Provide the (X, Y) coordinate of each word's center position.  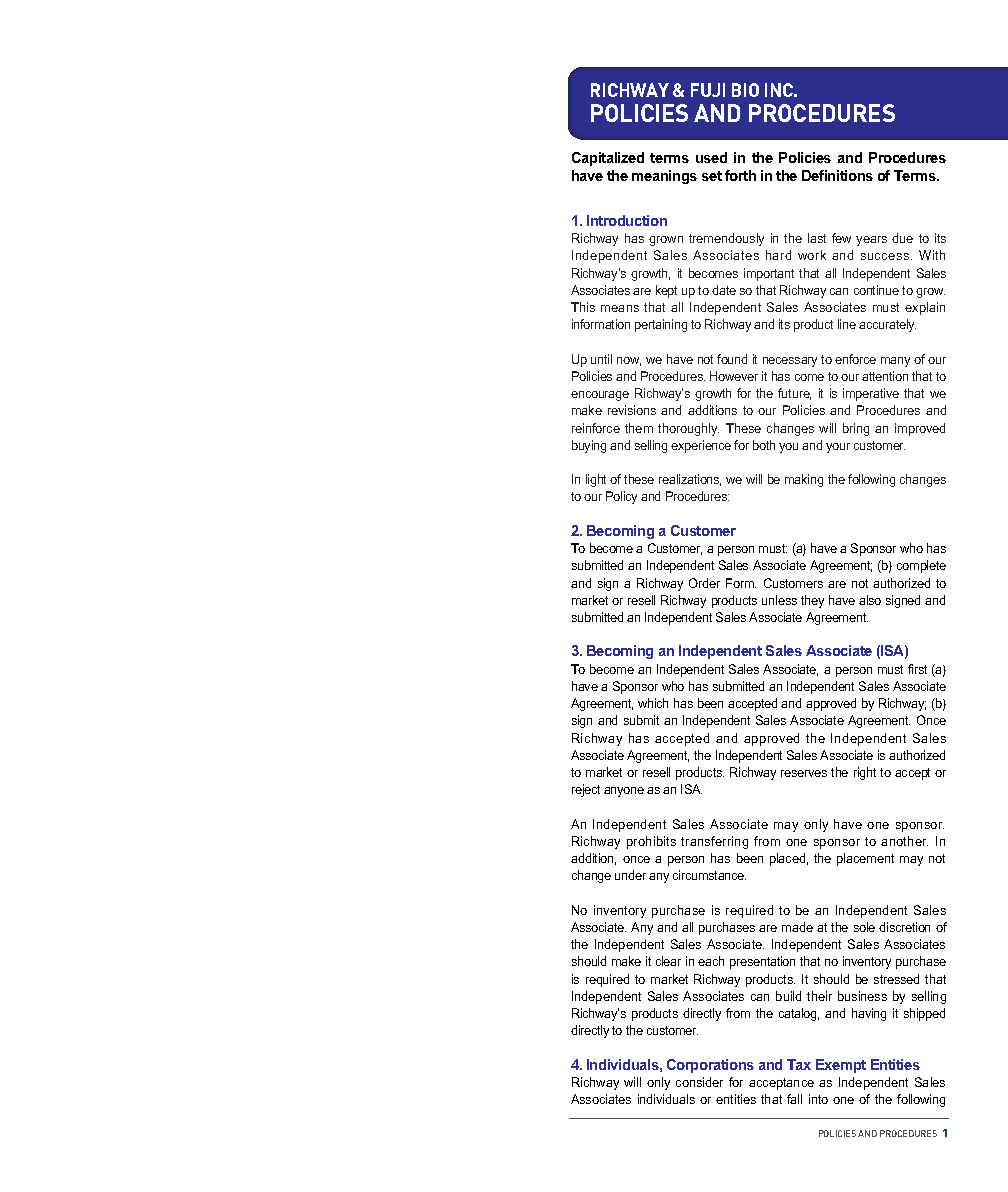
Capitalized (608, 159)
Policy (621, 497)
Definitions (837, 175)
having (869, 1014)
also (870, 600)
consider (699, 1082)
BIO (745, 90)
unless (779, 600)
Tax (799, 1064)
